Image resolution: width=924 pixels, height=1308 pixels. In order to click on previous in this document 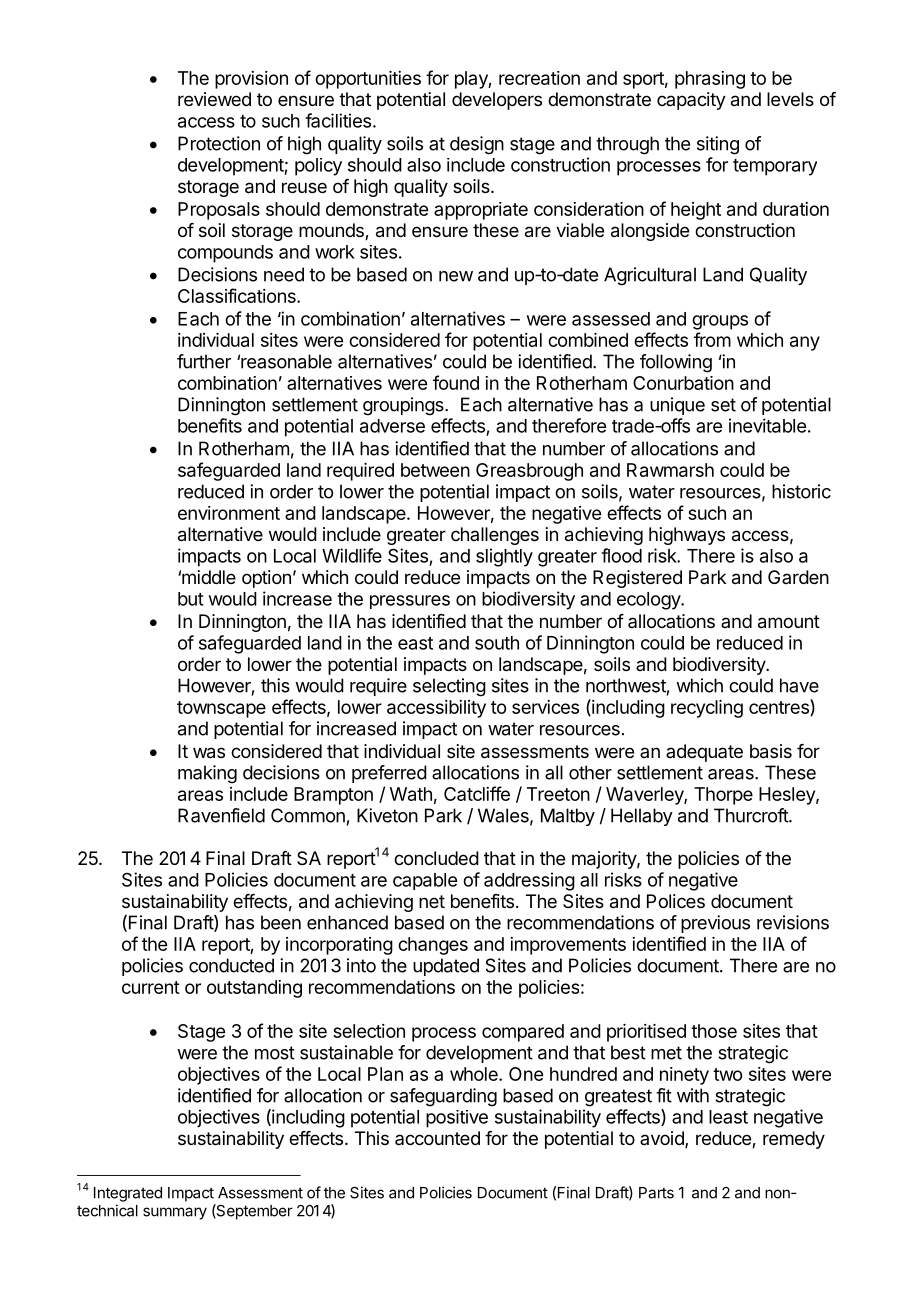, I will do `click(715, 924)`.
